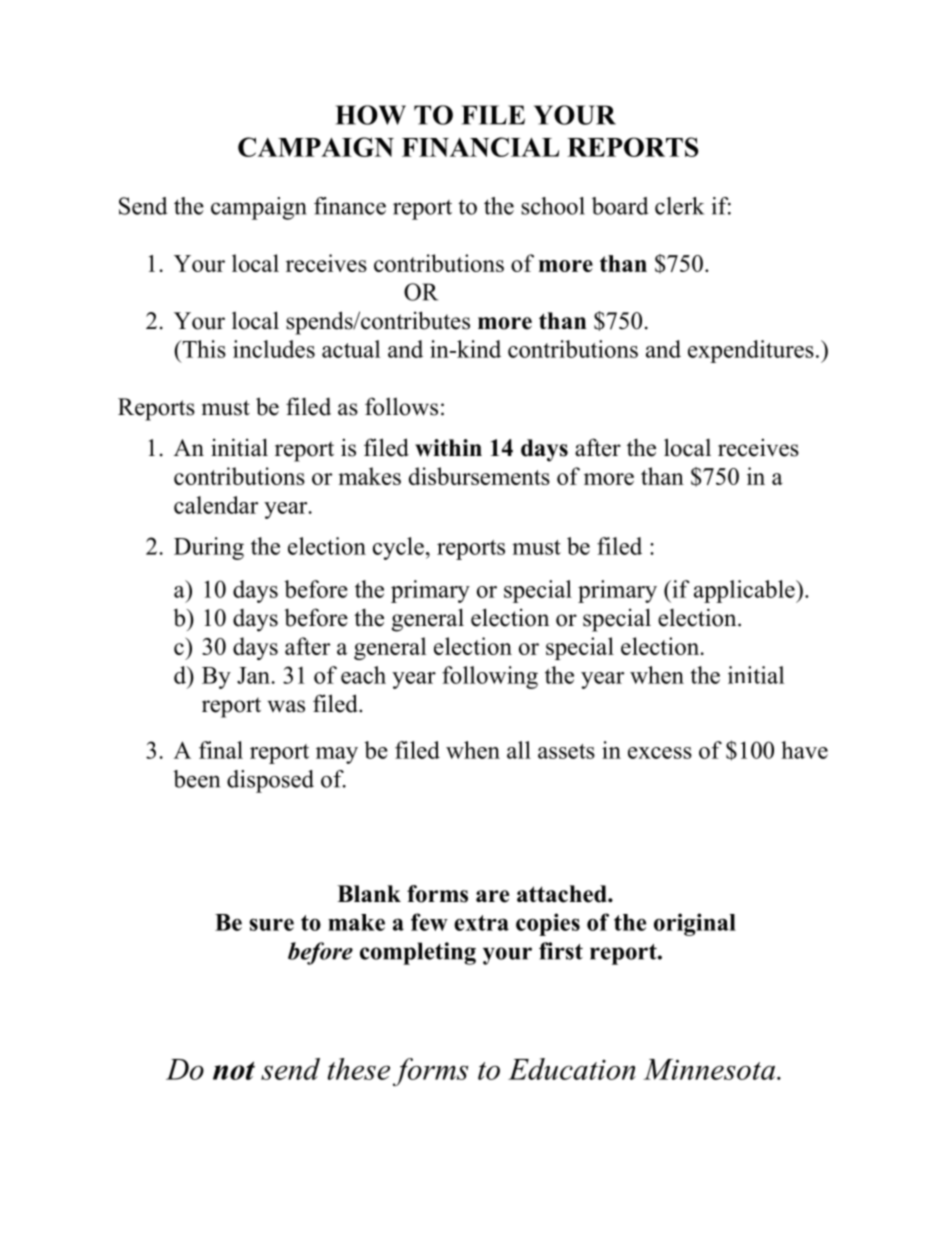  What do you see at coordinates (286, 706) in the document?
I see `was` at bounding box center [286, 706].
